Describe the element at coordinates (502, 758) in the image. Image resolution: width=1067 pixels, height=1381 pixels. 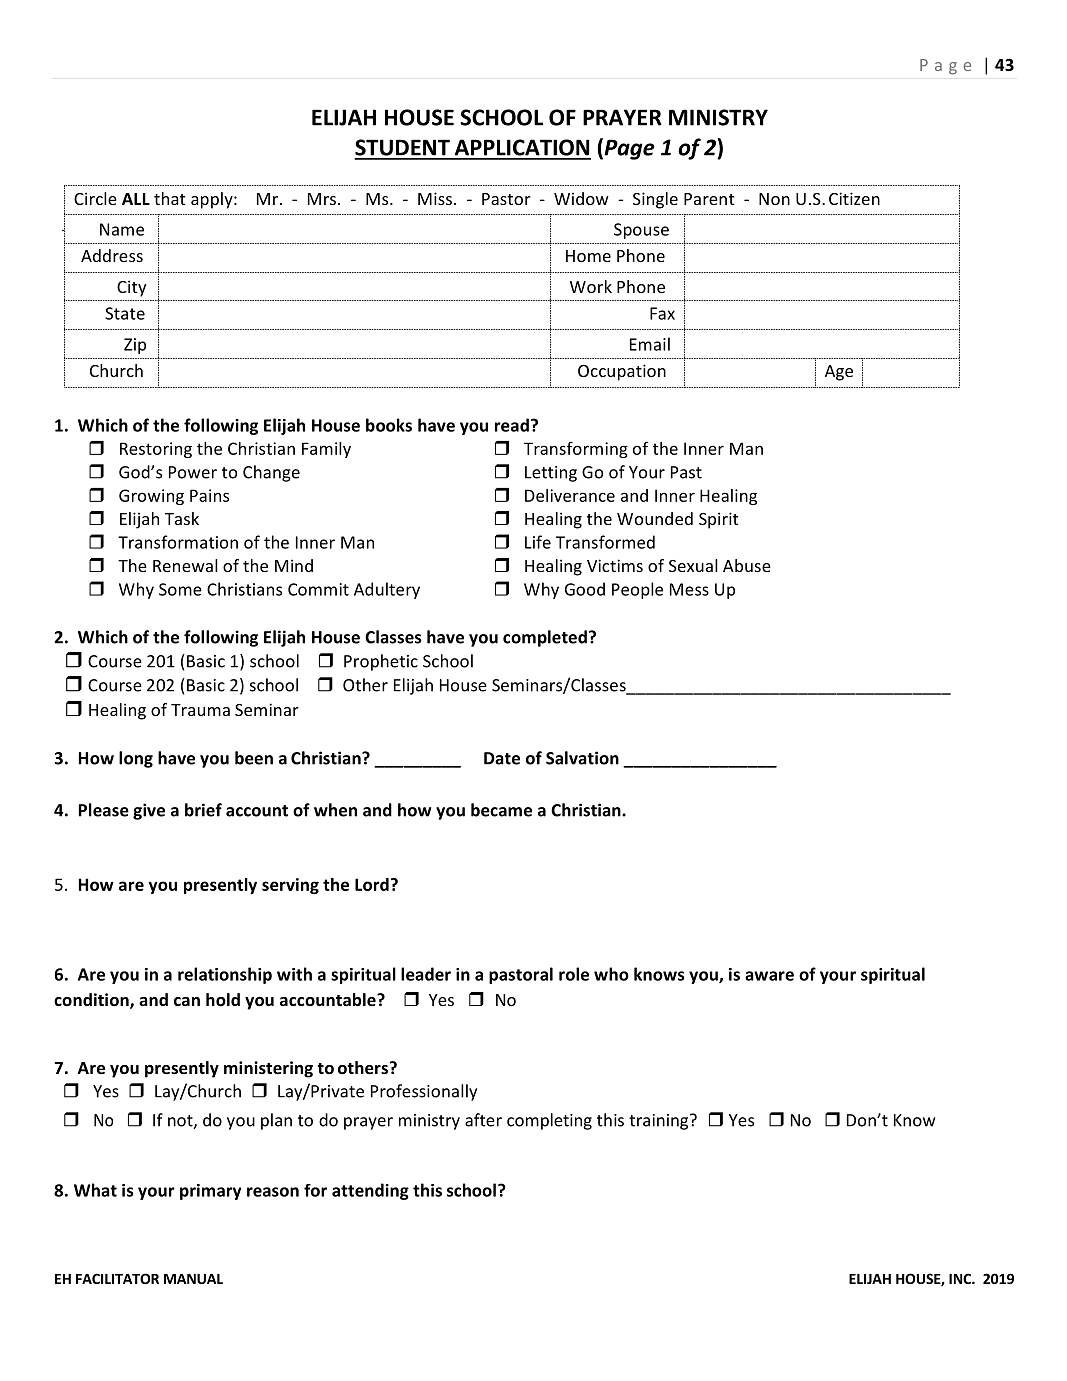
I see `Date` at that location.
